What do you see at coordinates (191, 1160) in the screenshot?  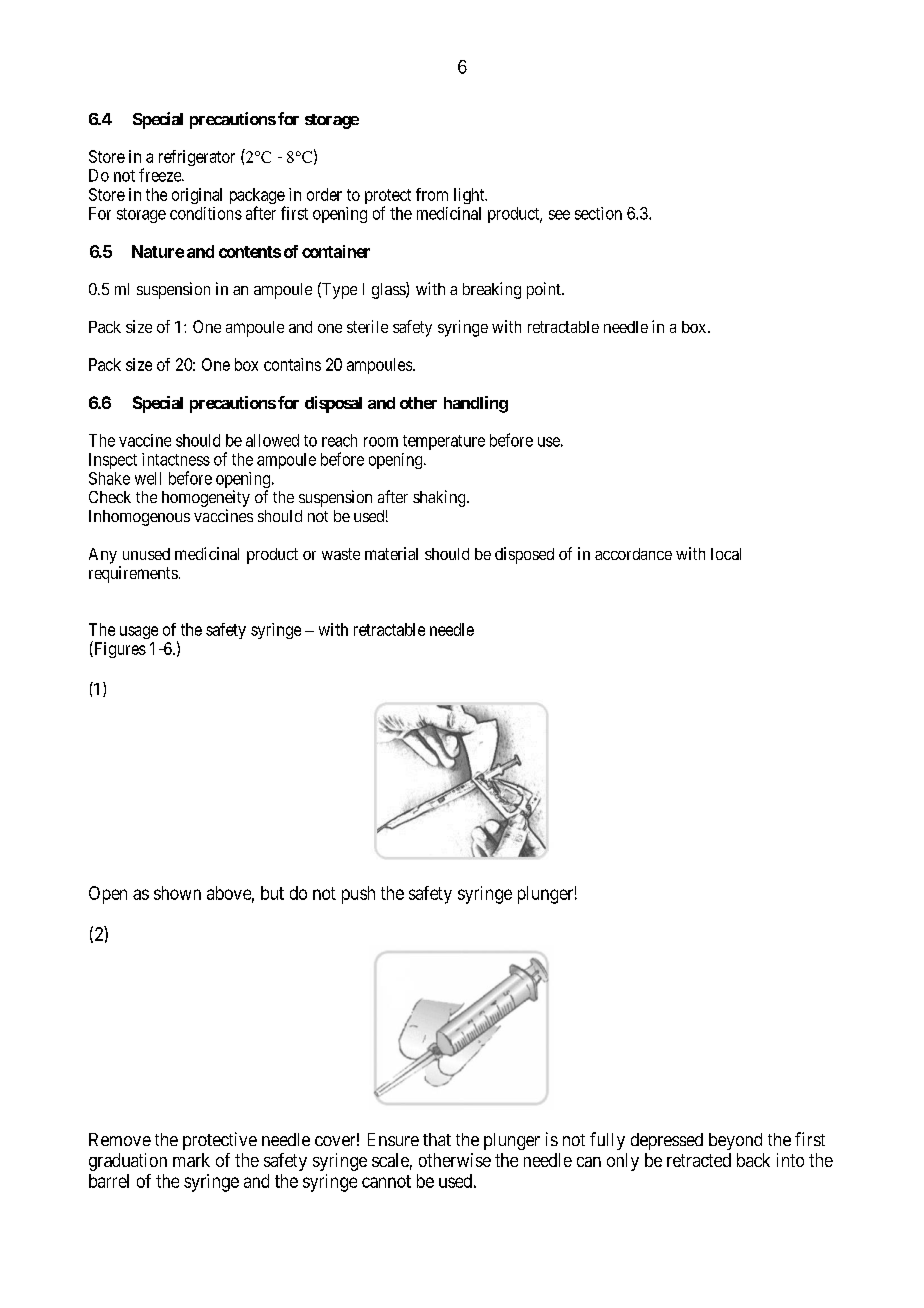 I see `mark` at bounding box center [191, 1160].
